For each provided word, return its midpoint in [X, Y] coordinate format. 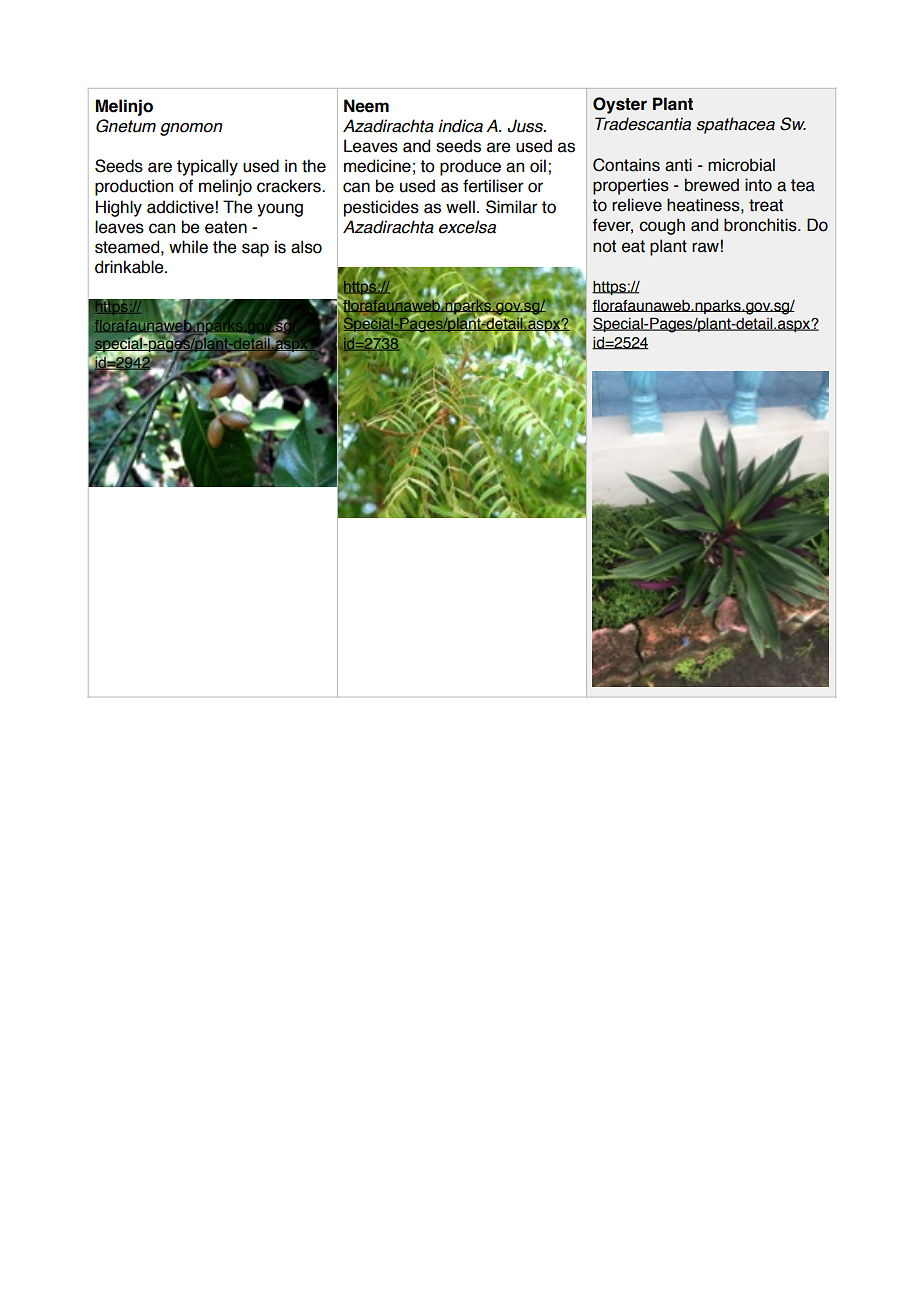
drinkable [130, 267]
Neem [366, 106]
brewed [712, 185]
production [134, 187]
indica [460, 126]
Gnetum [126, 126]
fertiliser [493, 186]
